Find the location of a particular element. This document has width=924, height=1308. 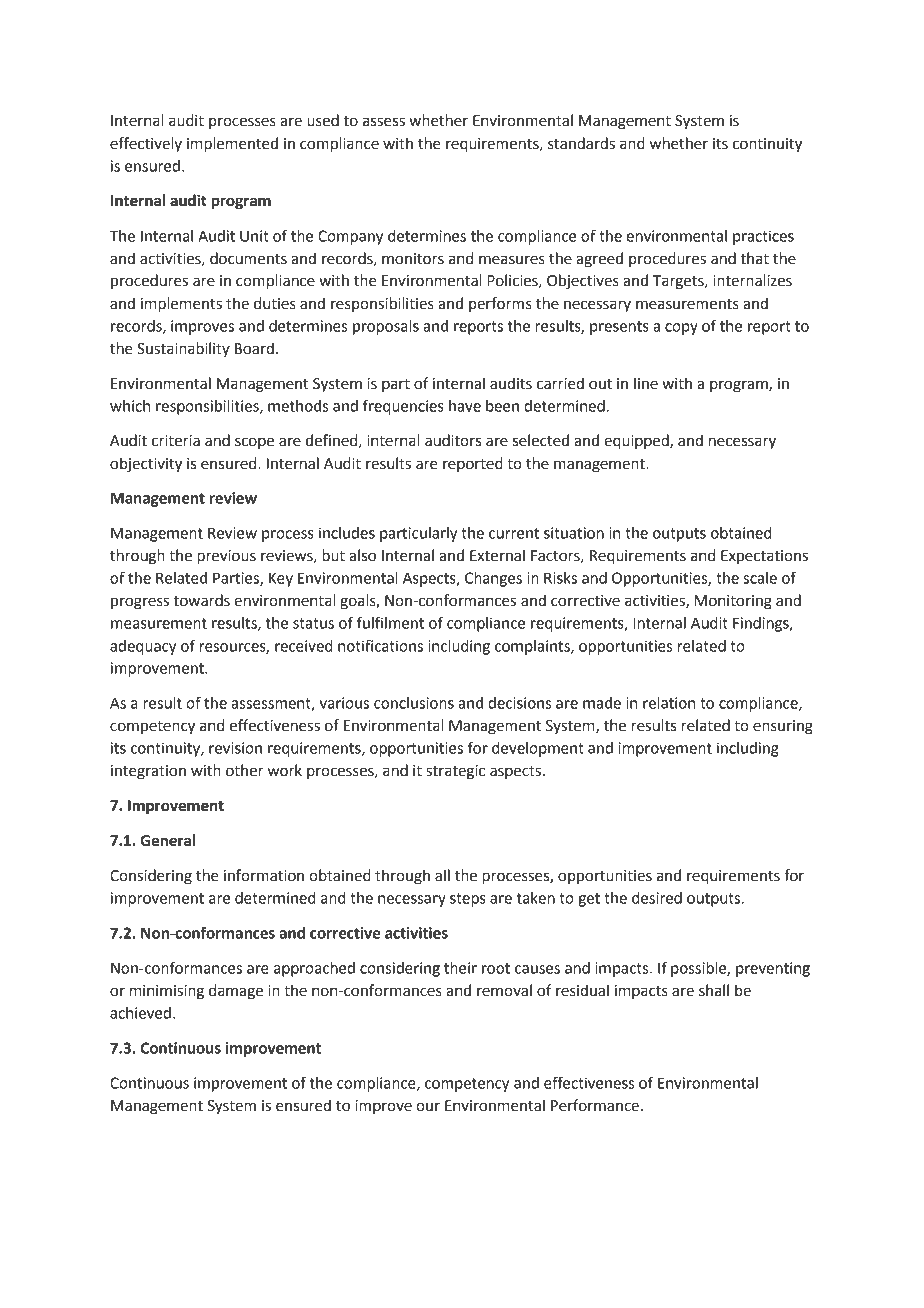

practices is located at coordinates (763, 237).
